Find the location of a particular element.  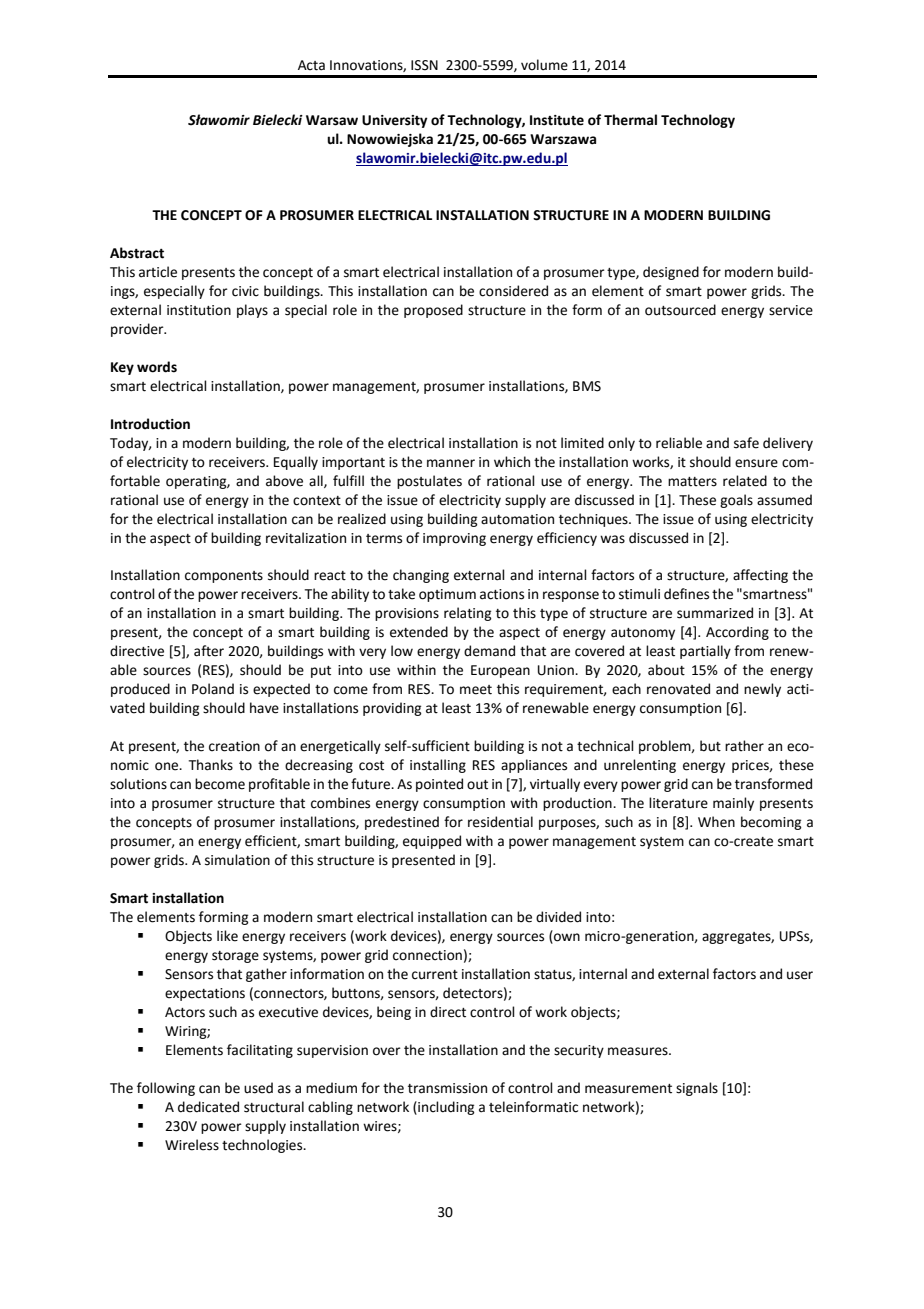

Thermal is located at coordinates (630, 120).
